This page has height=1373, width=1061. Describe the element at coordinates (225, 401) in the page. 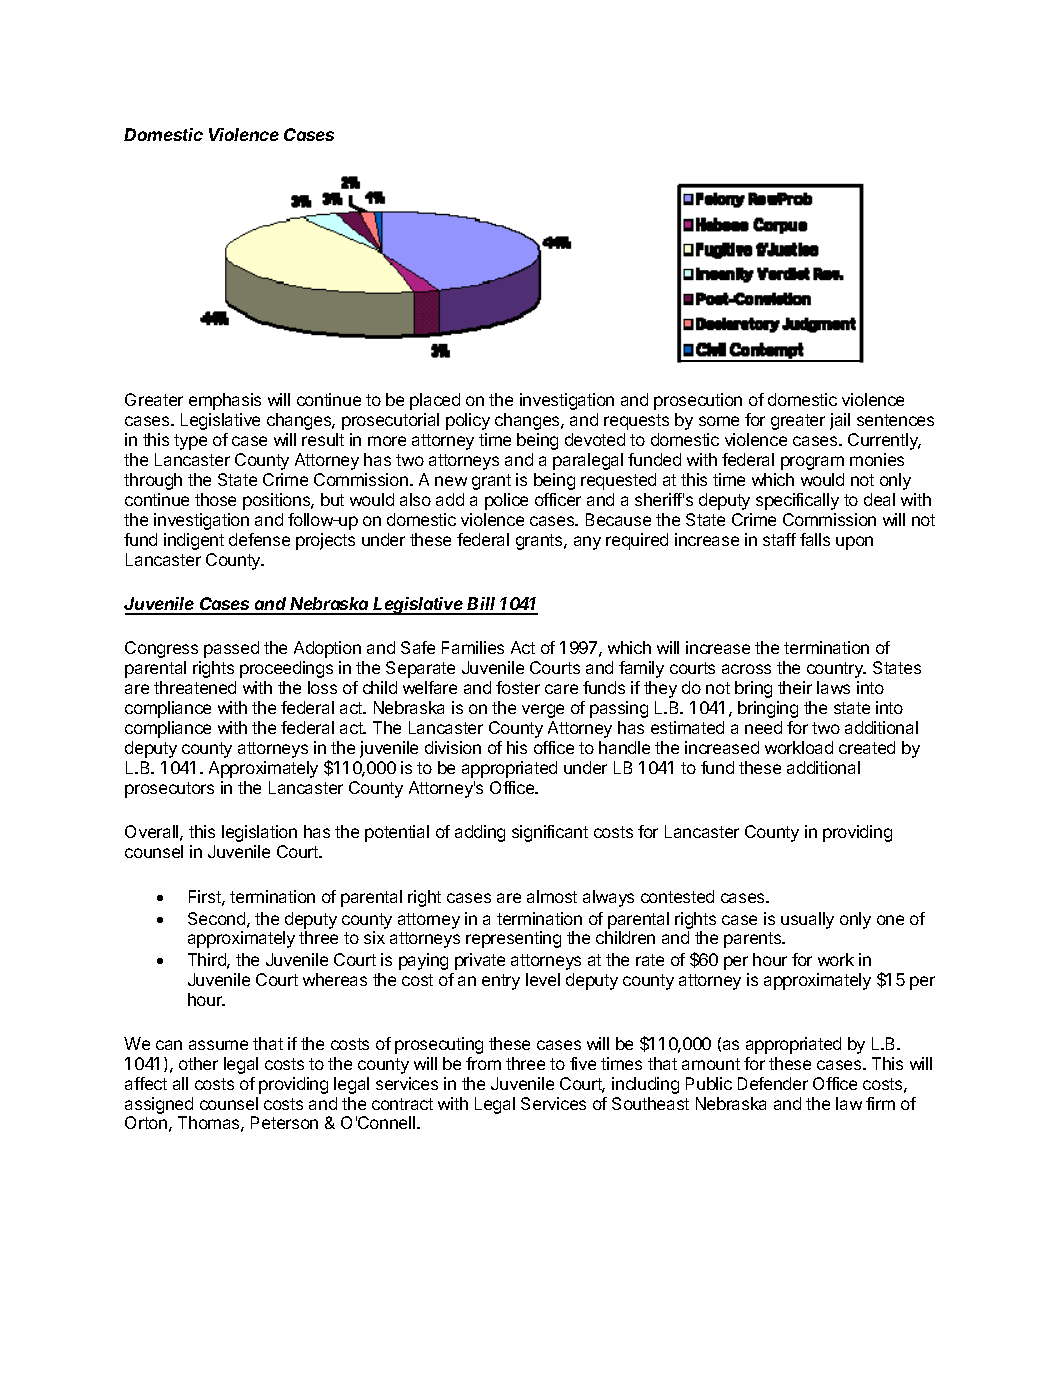

I see `emphasis` at that location.
